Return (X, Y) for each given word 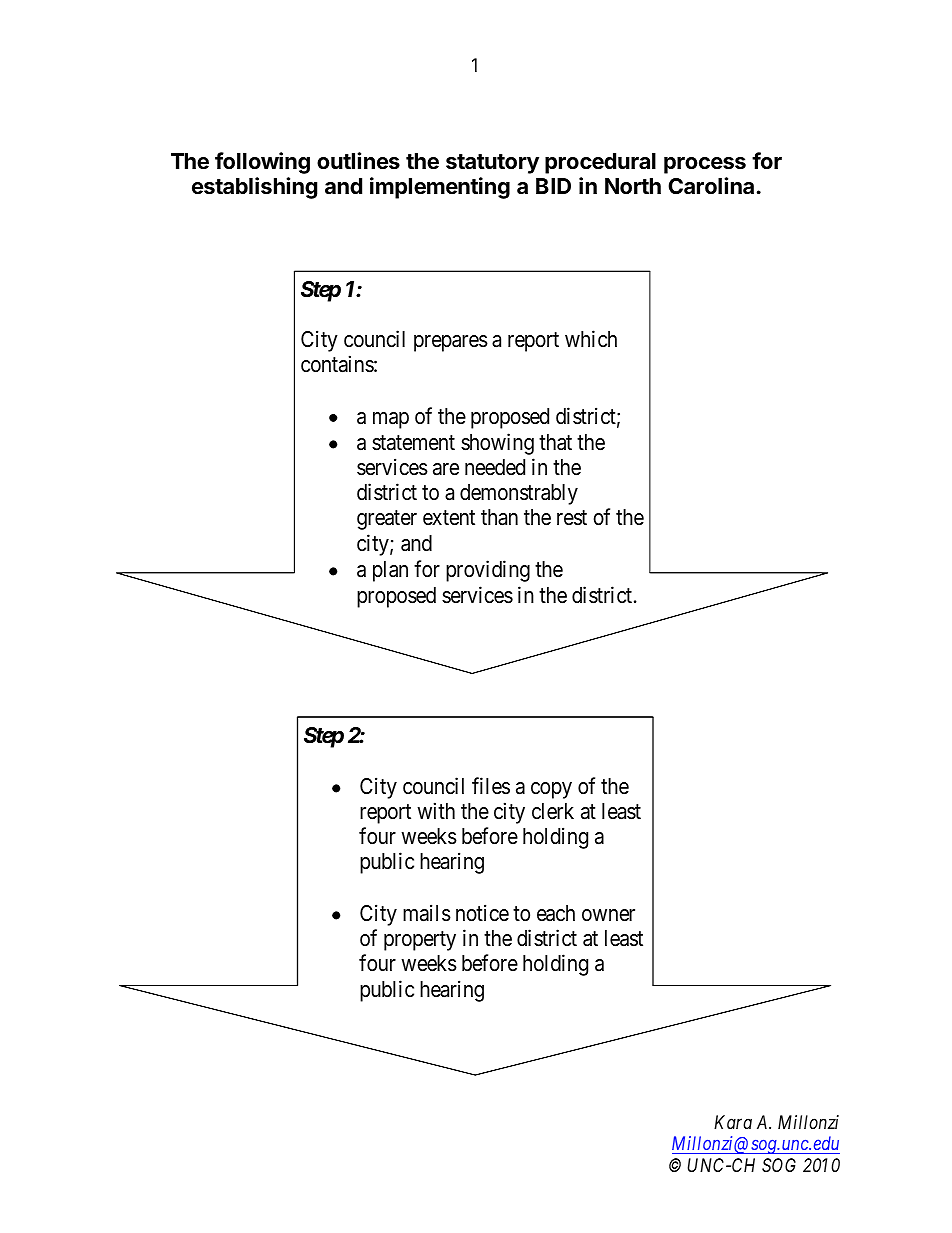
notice (482, 913)
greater (387, 520)
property (420, 941)
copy (551, 790)
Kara (733, 1122)
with (436, 810)
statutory (492, 164)
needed (495, 467)
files (491, 786)
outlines (358, 160)
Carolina (711, 186)
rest (572, 518)
